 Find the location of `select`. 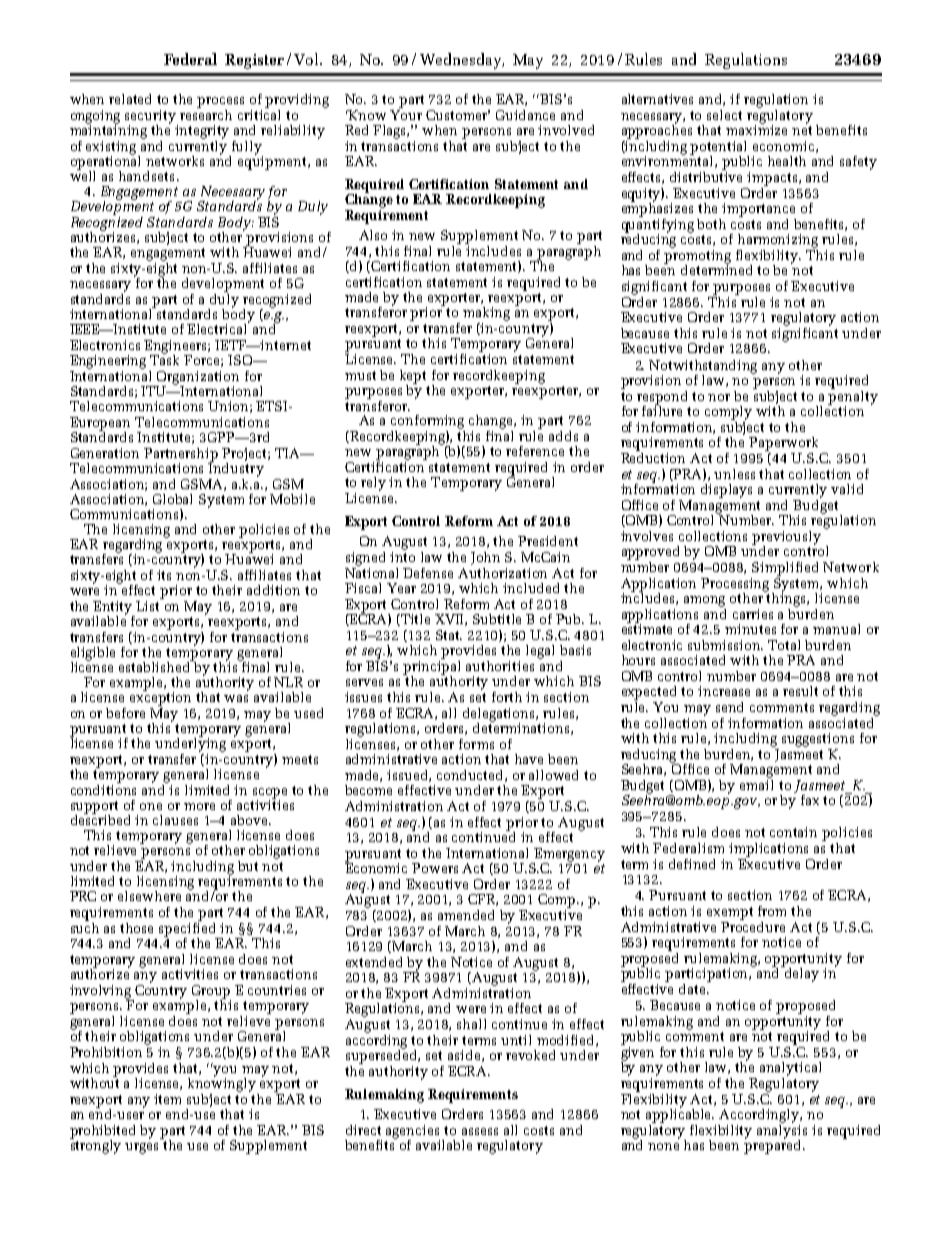

select is located at coordinates (724, 115).
